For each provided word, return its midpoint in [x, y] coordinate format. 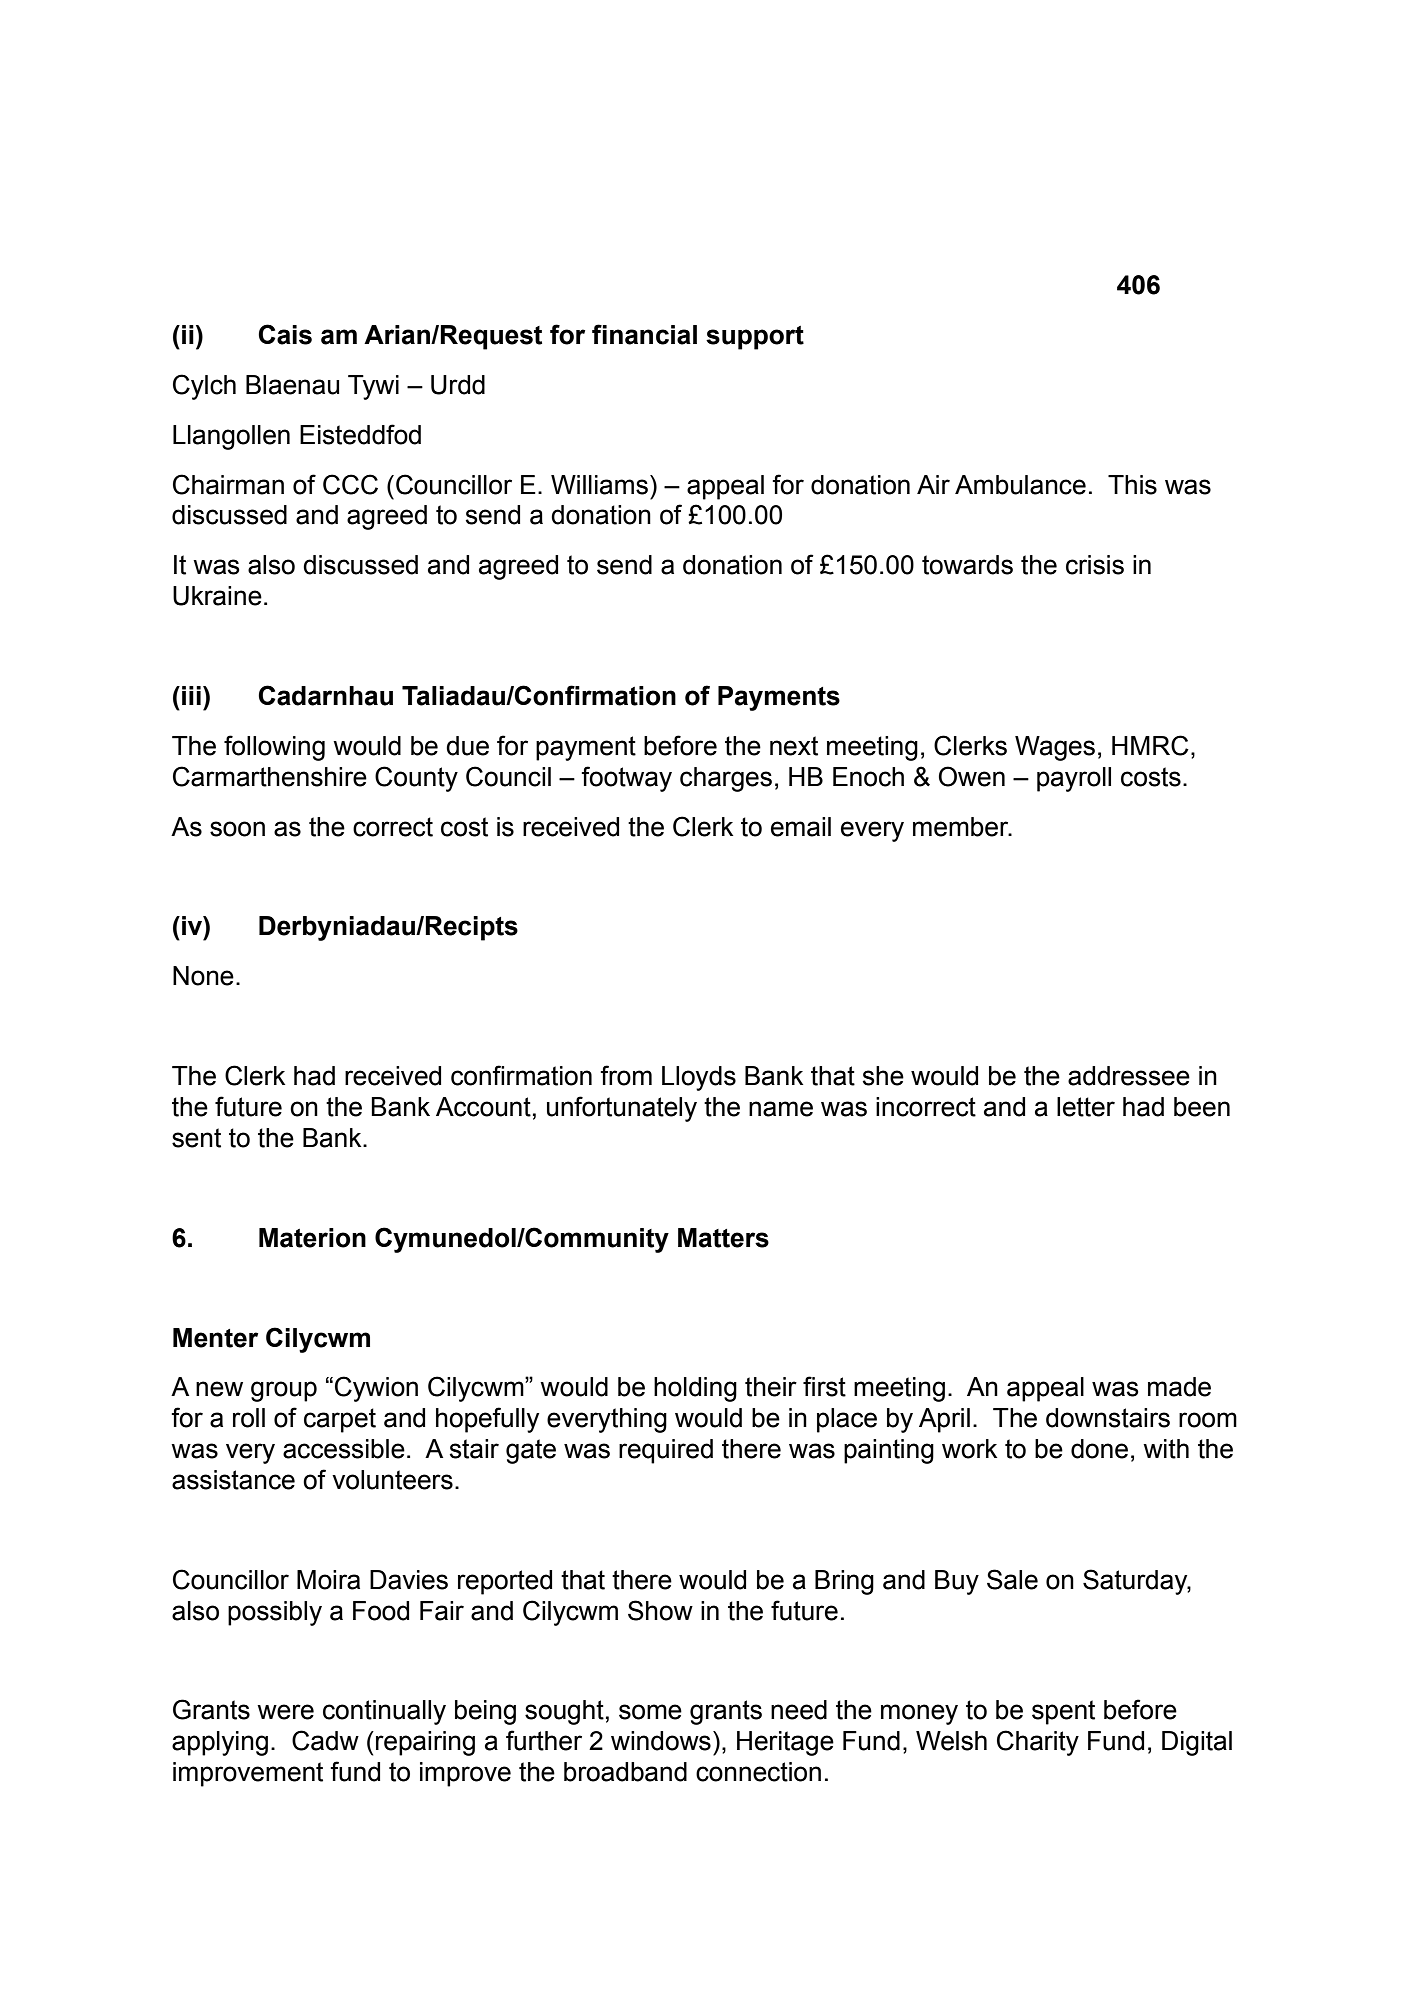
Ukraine [217, 596]
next [794, 746]
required [666, 1451]
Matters [723, 1238]
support [755, 338]
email [801, 827]
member [962, 827]
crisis [1095, 565]
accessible [344, 1449]
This [1132, 485]
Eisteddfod [360, 434]
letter [1086, 1107]
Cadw [325, 1740]
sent [196, 1138]
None [203, 976]
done [1099, 1449]
